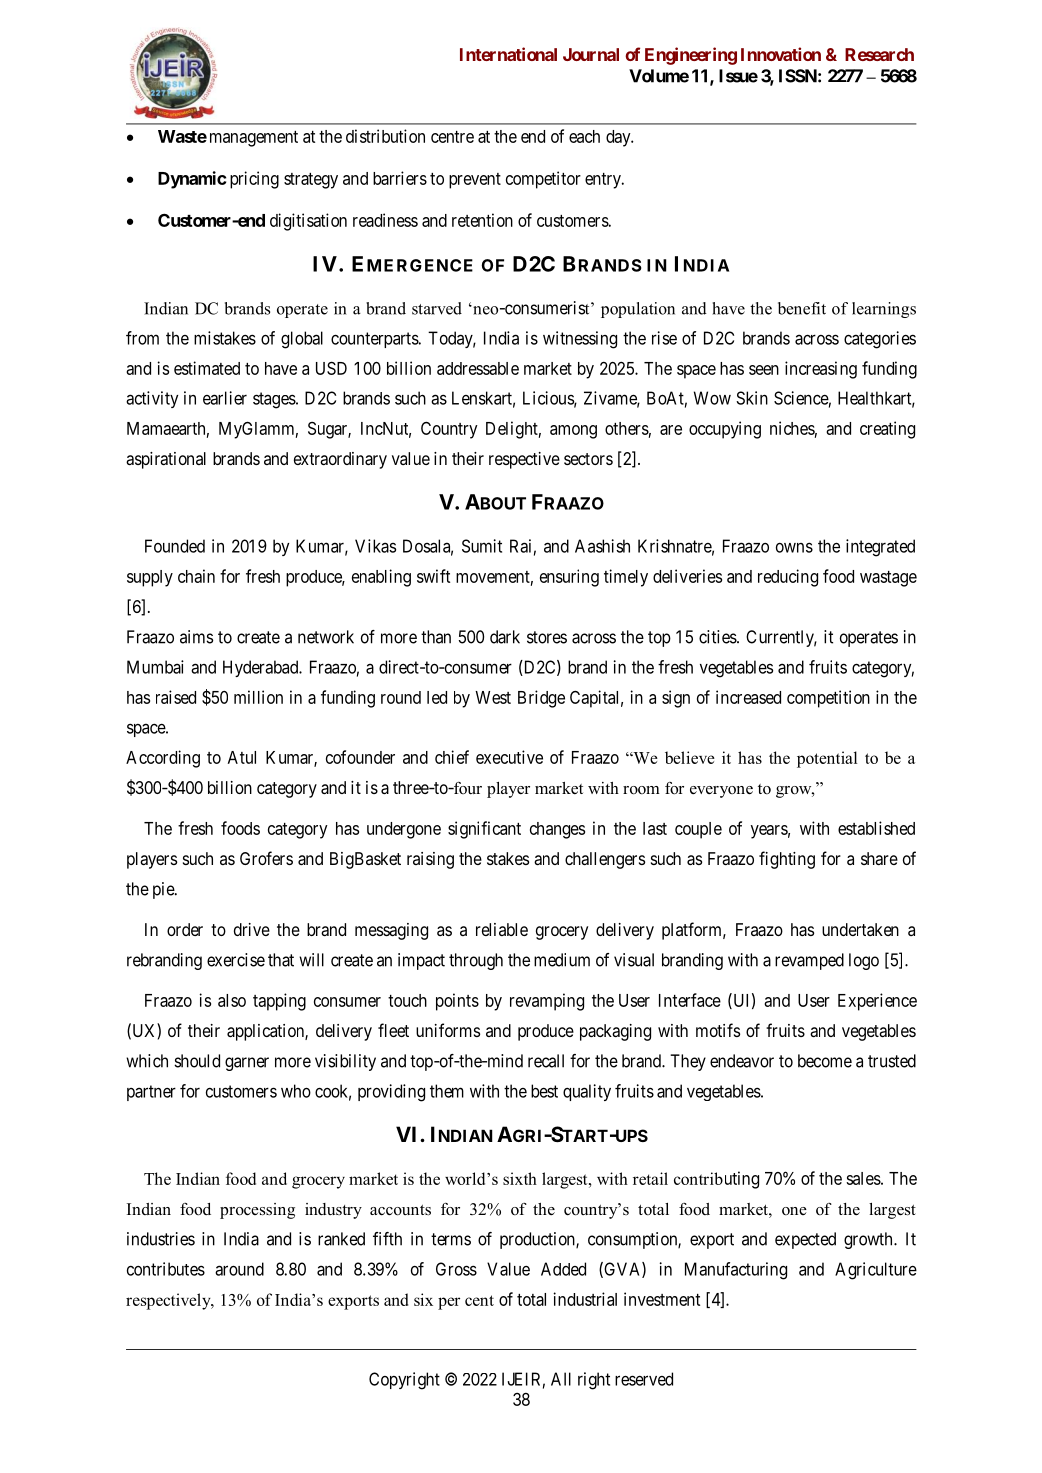  I want to click on reducing, so click(788, 578).
